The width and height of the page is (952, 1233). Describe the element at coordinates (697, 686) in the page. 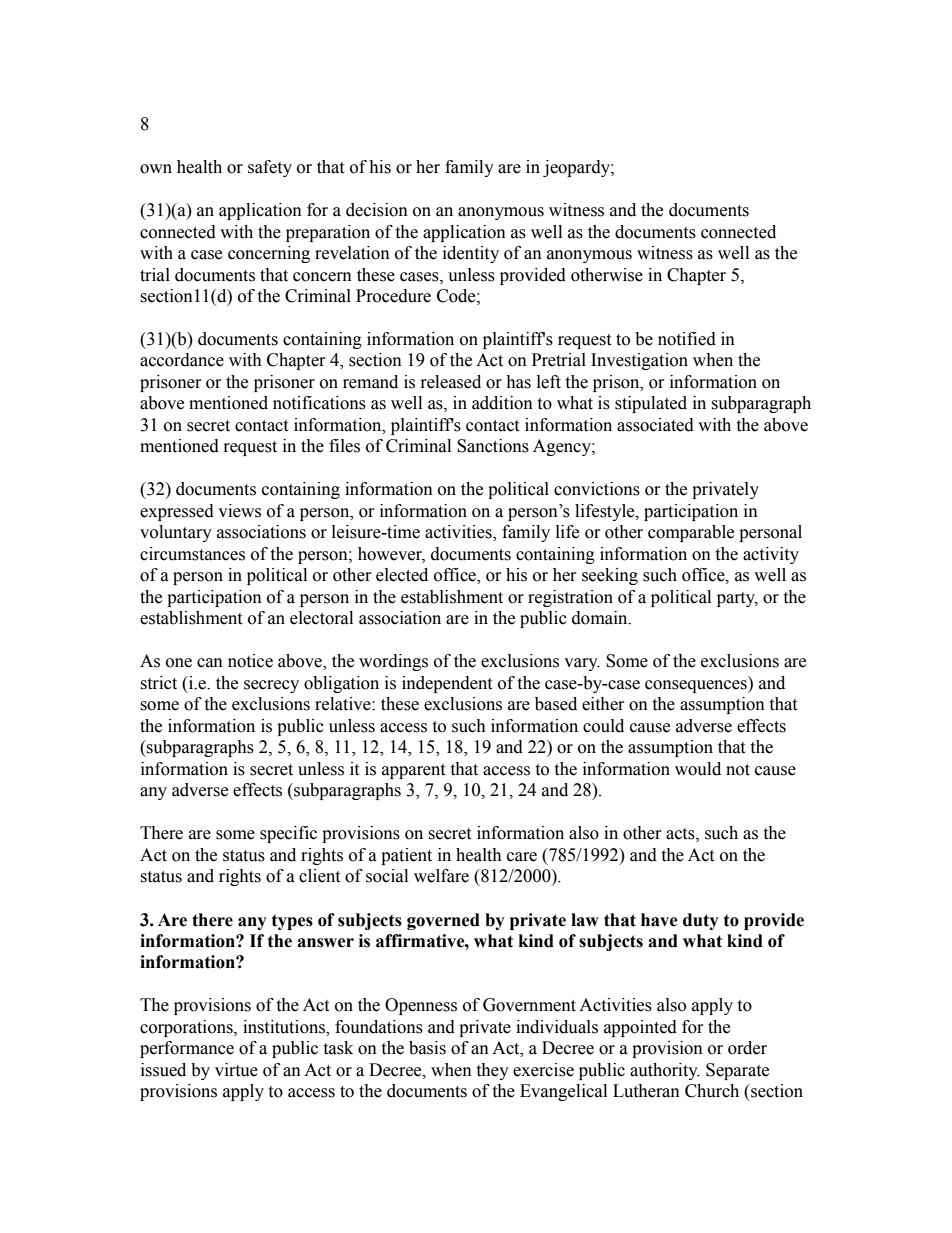

I see `consequences` at that location.
